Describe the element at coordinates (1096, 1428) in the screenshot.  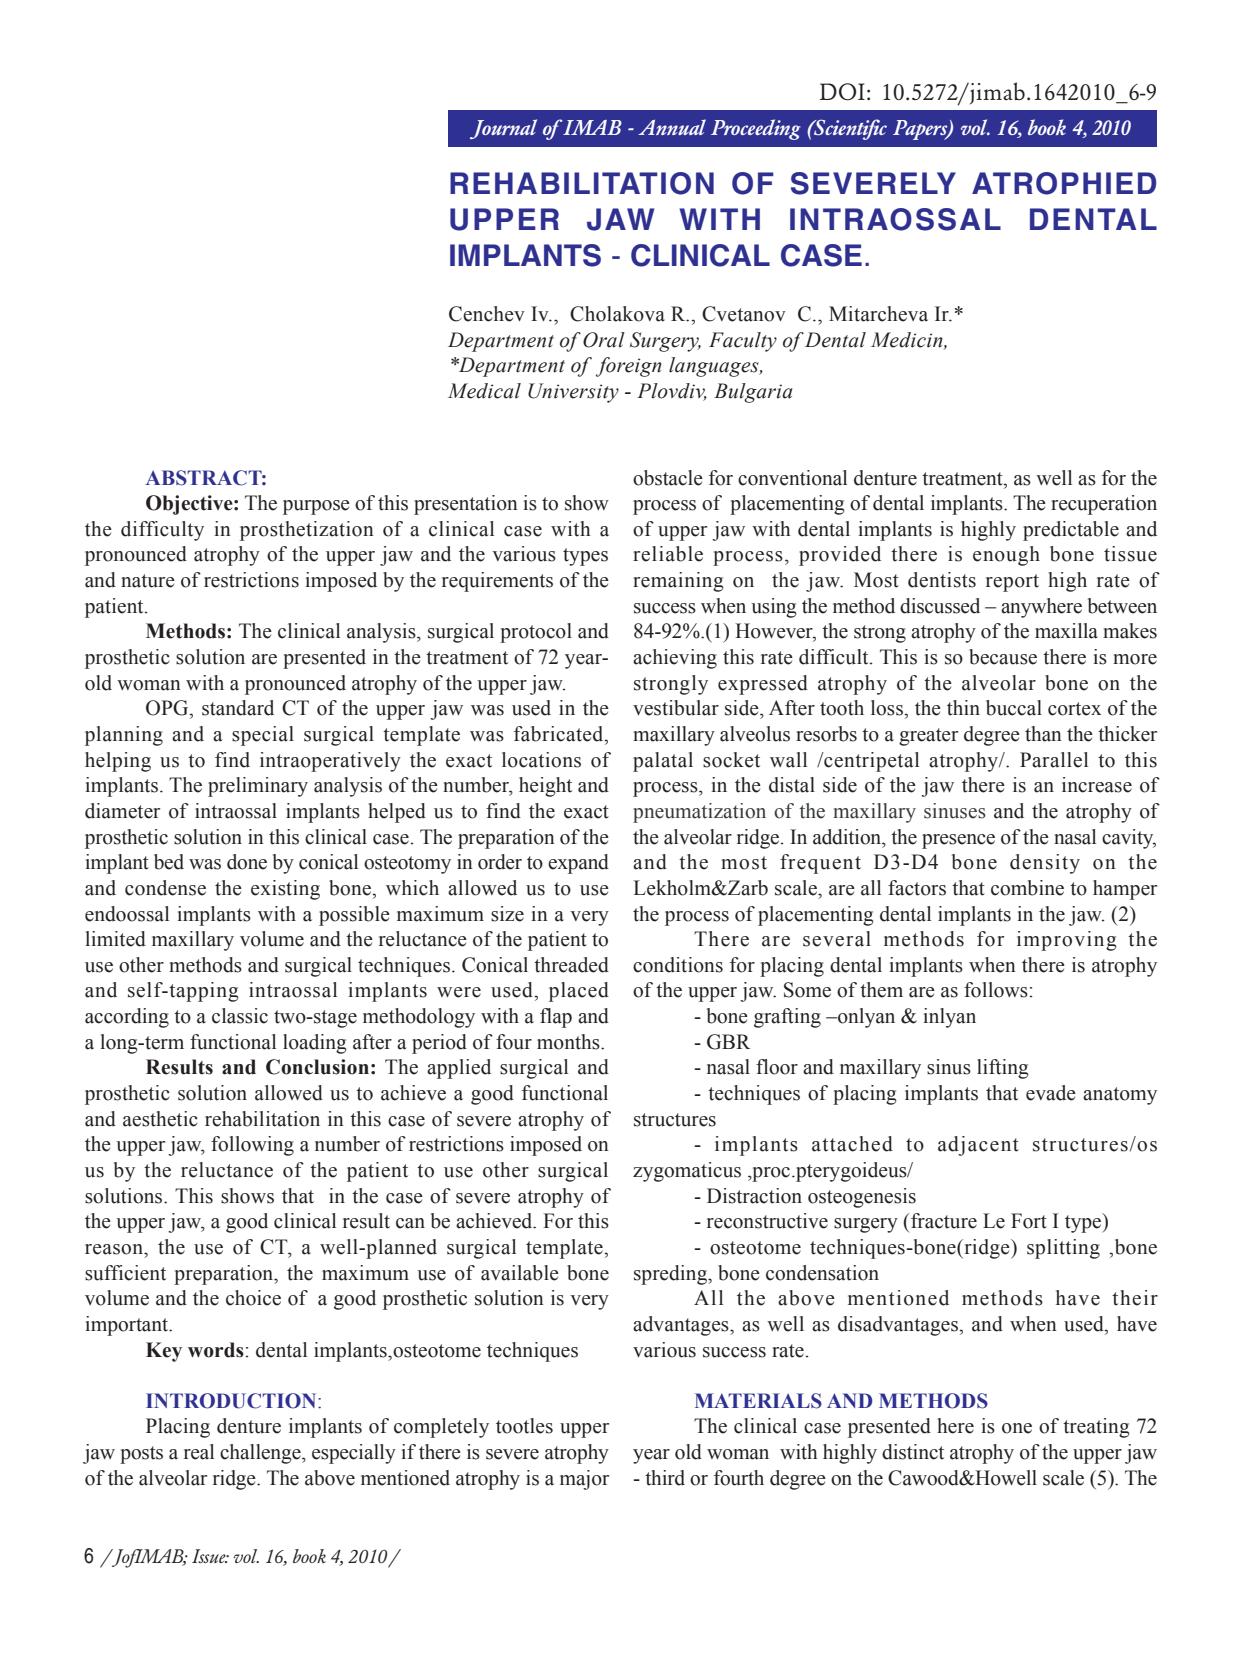
I see `treating` at that location.
